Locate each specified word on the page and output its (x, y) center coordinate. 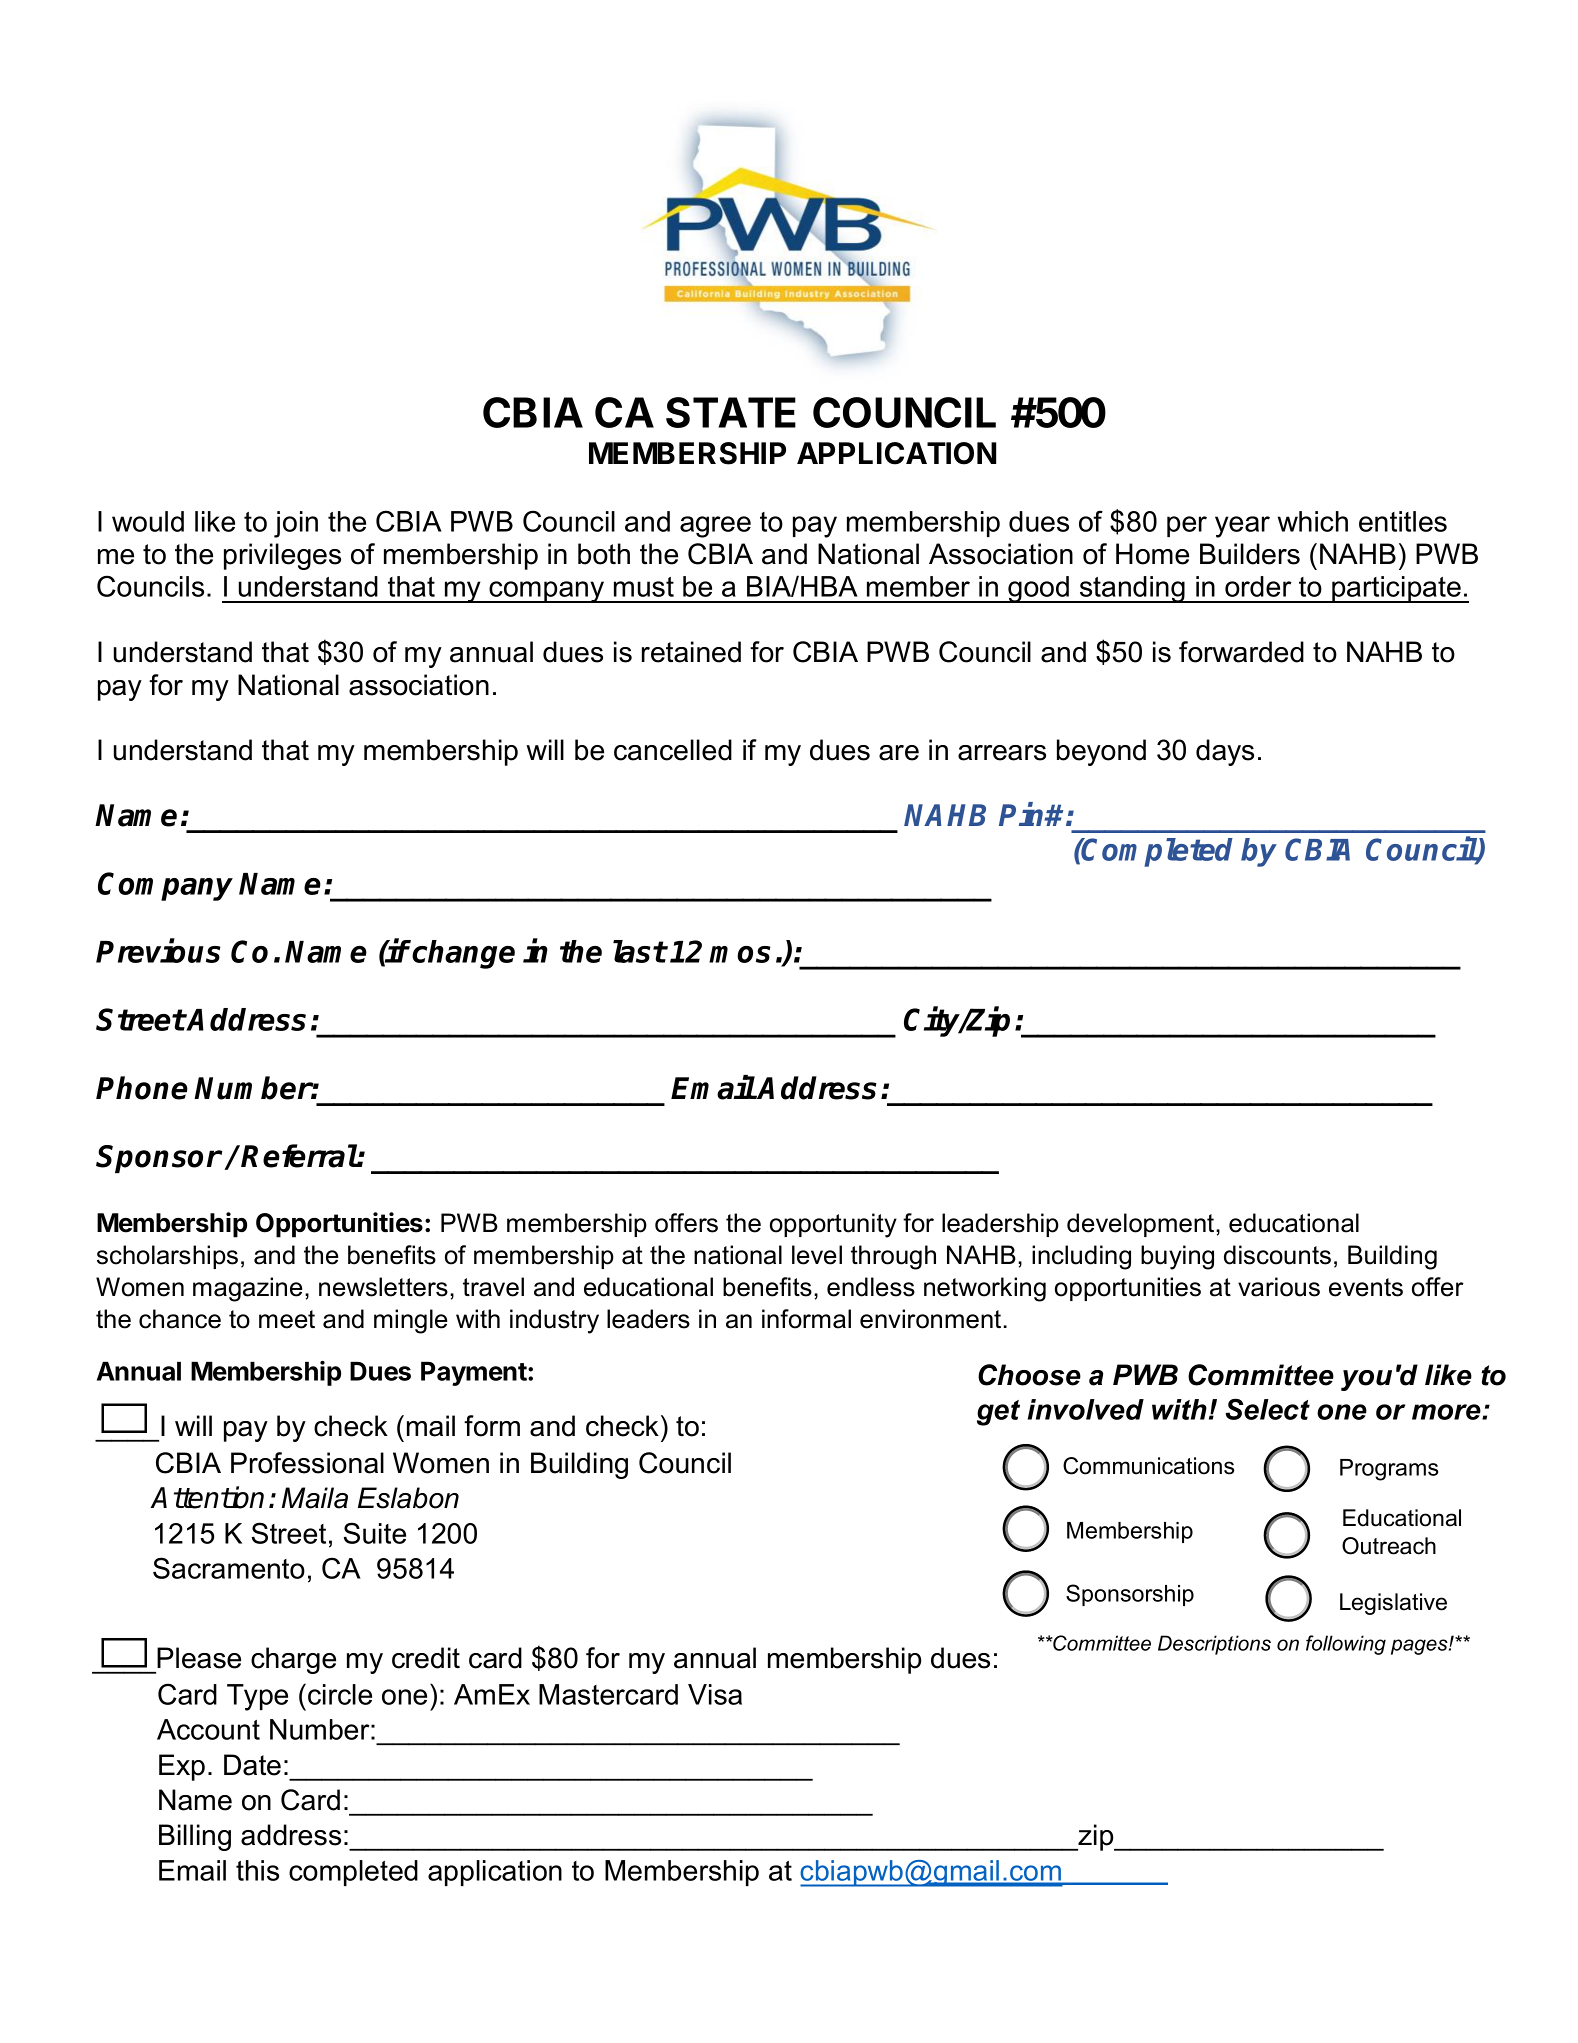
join (296, 524)
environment (930, 1319)
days (1225, 752)
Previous (158, 951)
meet (287, 1319)
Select (1268, 1409)
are (899, 753)
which (1313, 521)
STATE (731, 412)
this (257, 1870)
